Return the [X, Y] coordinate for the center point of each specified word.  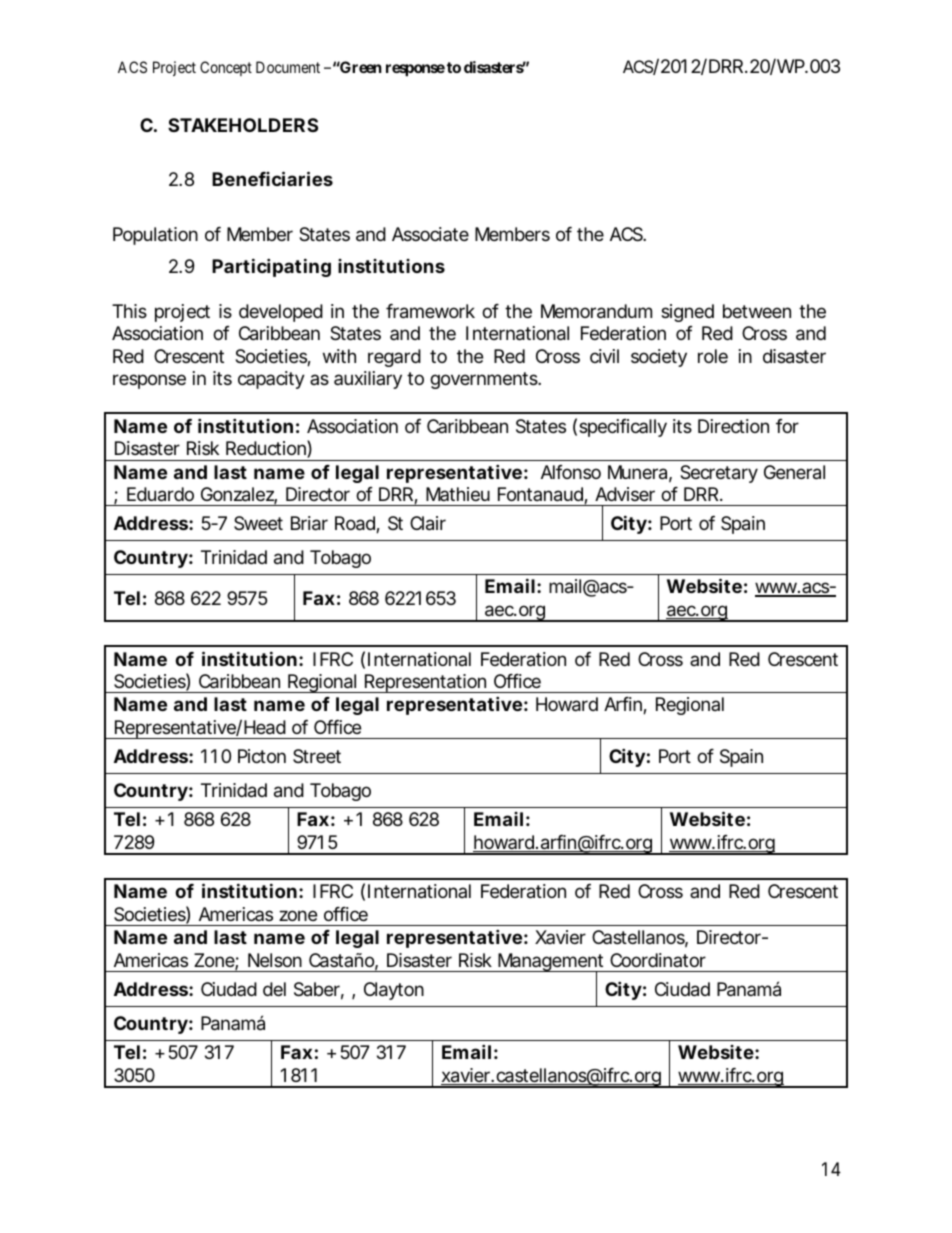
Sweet [258, 523]
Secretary [719, 474]
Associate [430, 234]
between [757, 311]
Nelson [275, 960]
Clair [428, 523]
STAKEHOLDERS [243, 125]
